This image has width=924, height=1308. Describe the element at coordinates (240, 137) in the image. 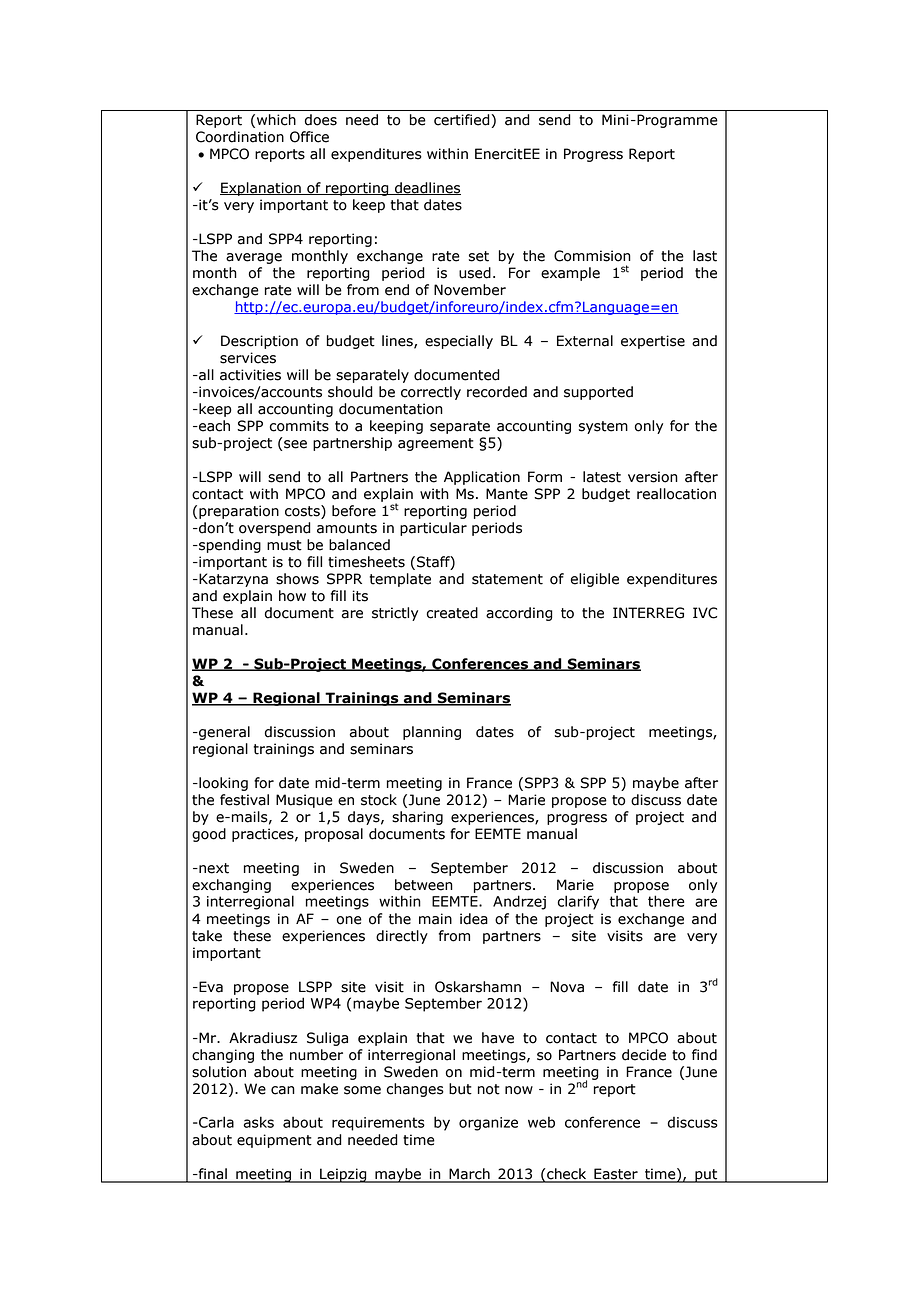

I see `Coordination` at that location.
